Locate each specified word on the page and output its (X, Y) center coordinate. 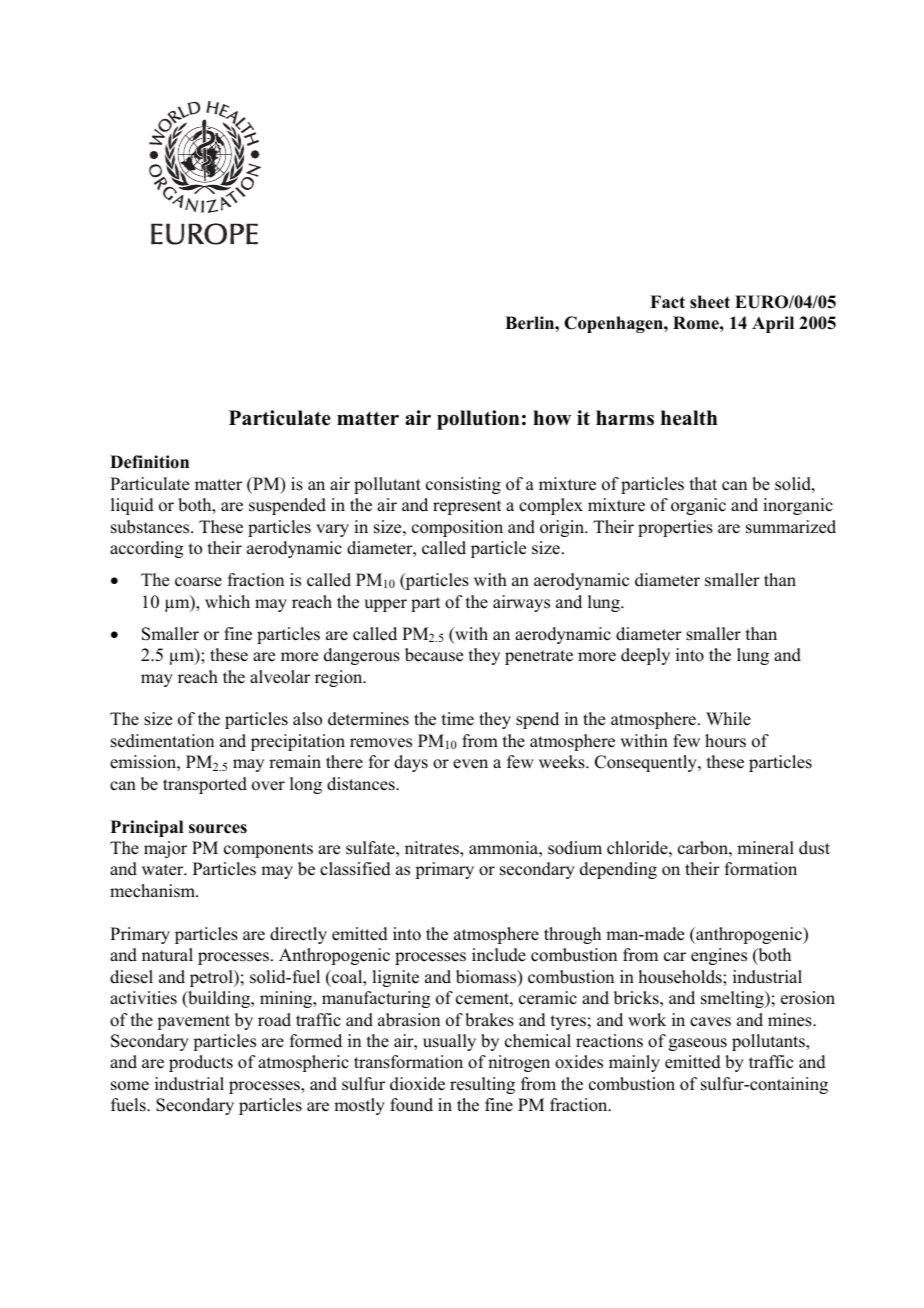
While (728, 719)
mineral (765, 848)
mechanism (153, 891)
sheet (710, 302)
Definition (149, 462)
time (458, 719)
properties (675, 528)
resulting (482, 1085)
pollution (478, 420)
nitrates (433, 848)
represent (467, 507)
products (201, 1063)
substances (151, 527)
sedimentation (162, 741)
